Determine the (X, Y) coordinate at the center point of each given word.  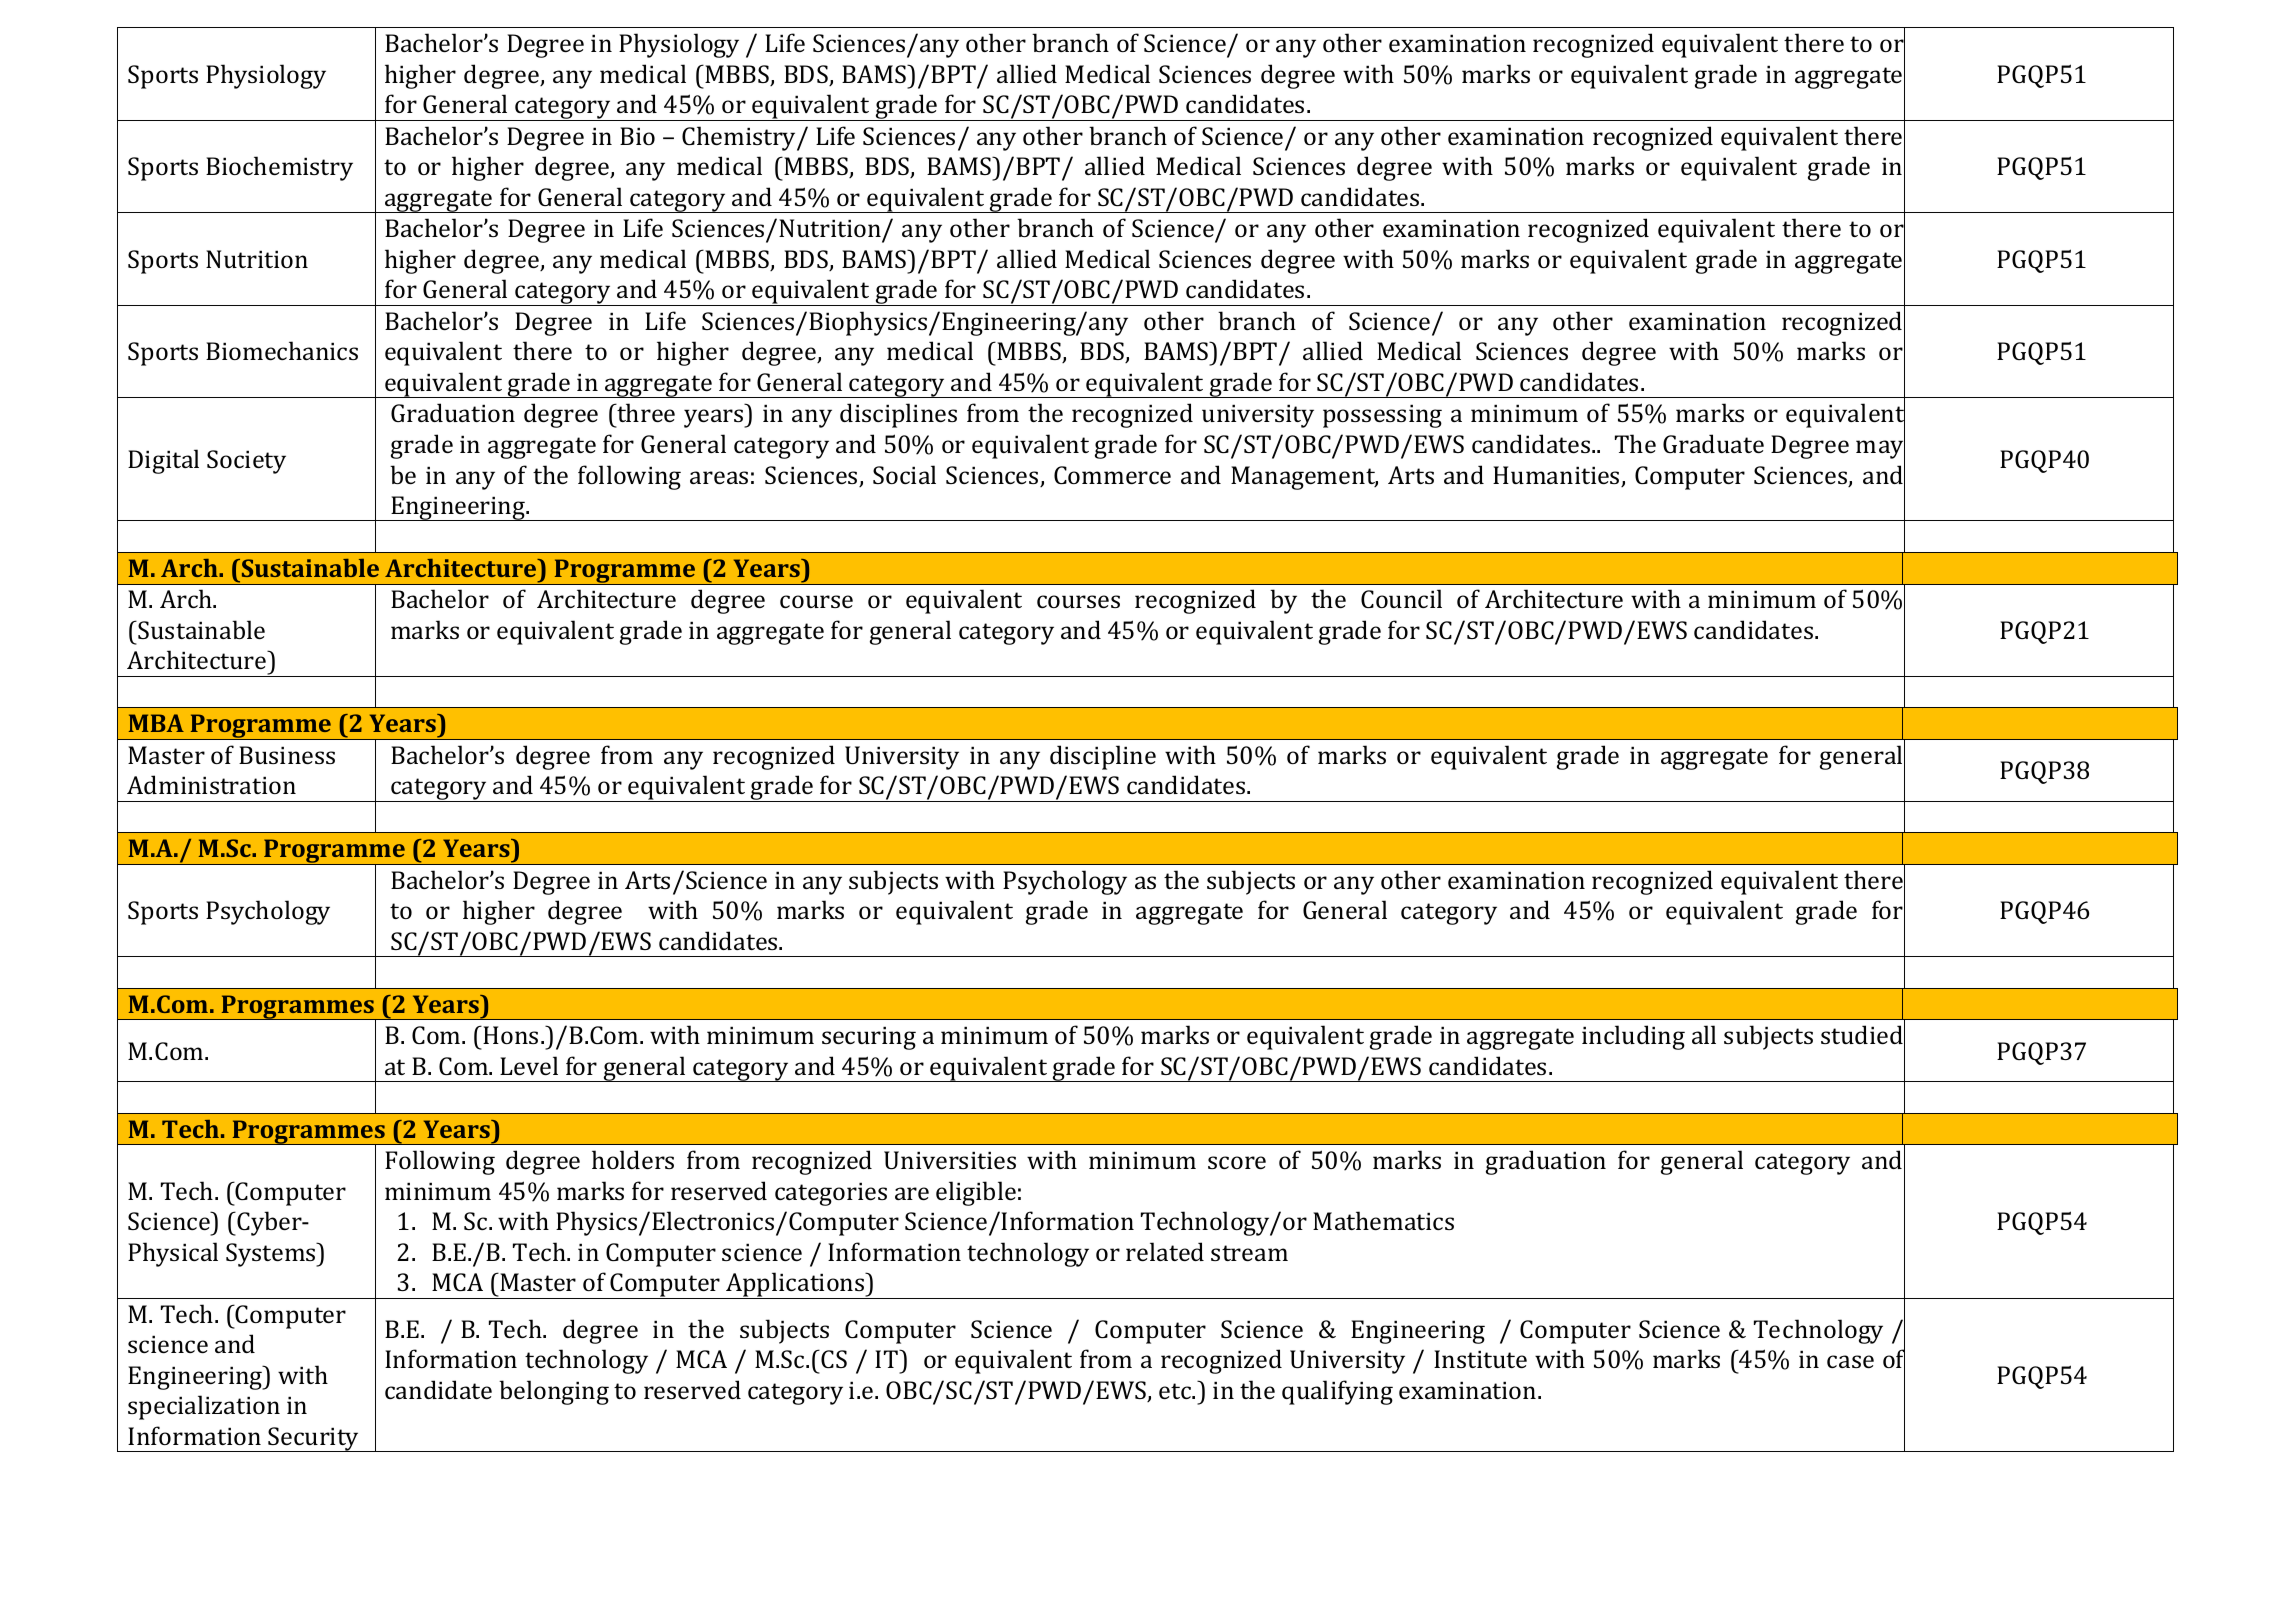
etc (1176, 1391)
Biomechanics (282, 350)
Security (314, 1439)
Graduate (1713, 443)
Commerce (1112, 475)
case (1850, 1361)
